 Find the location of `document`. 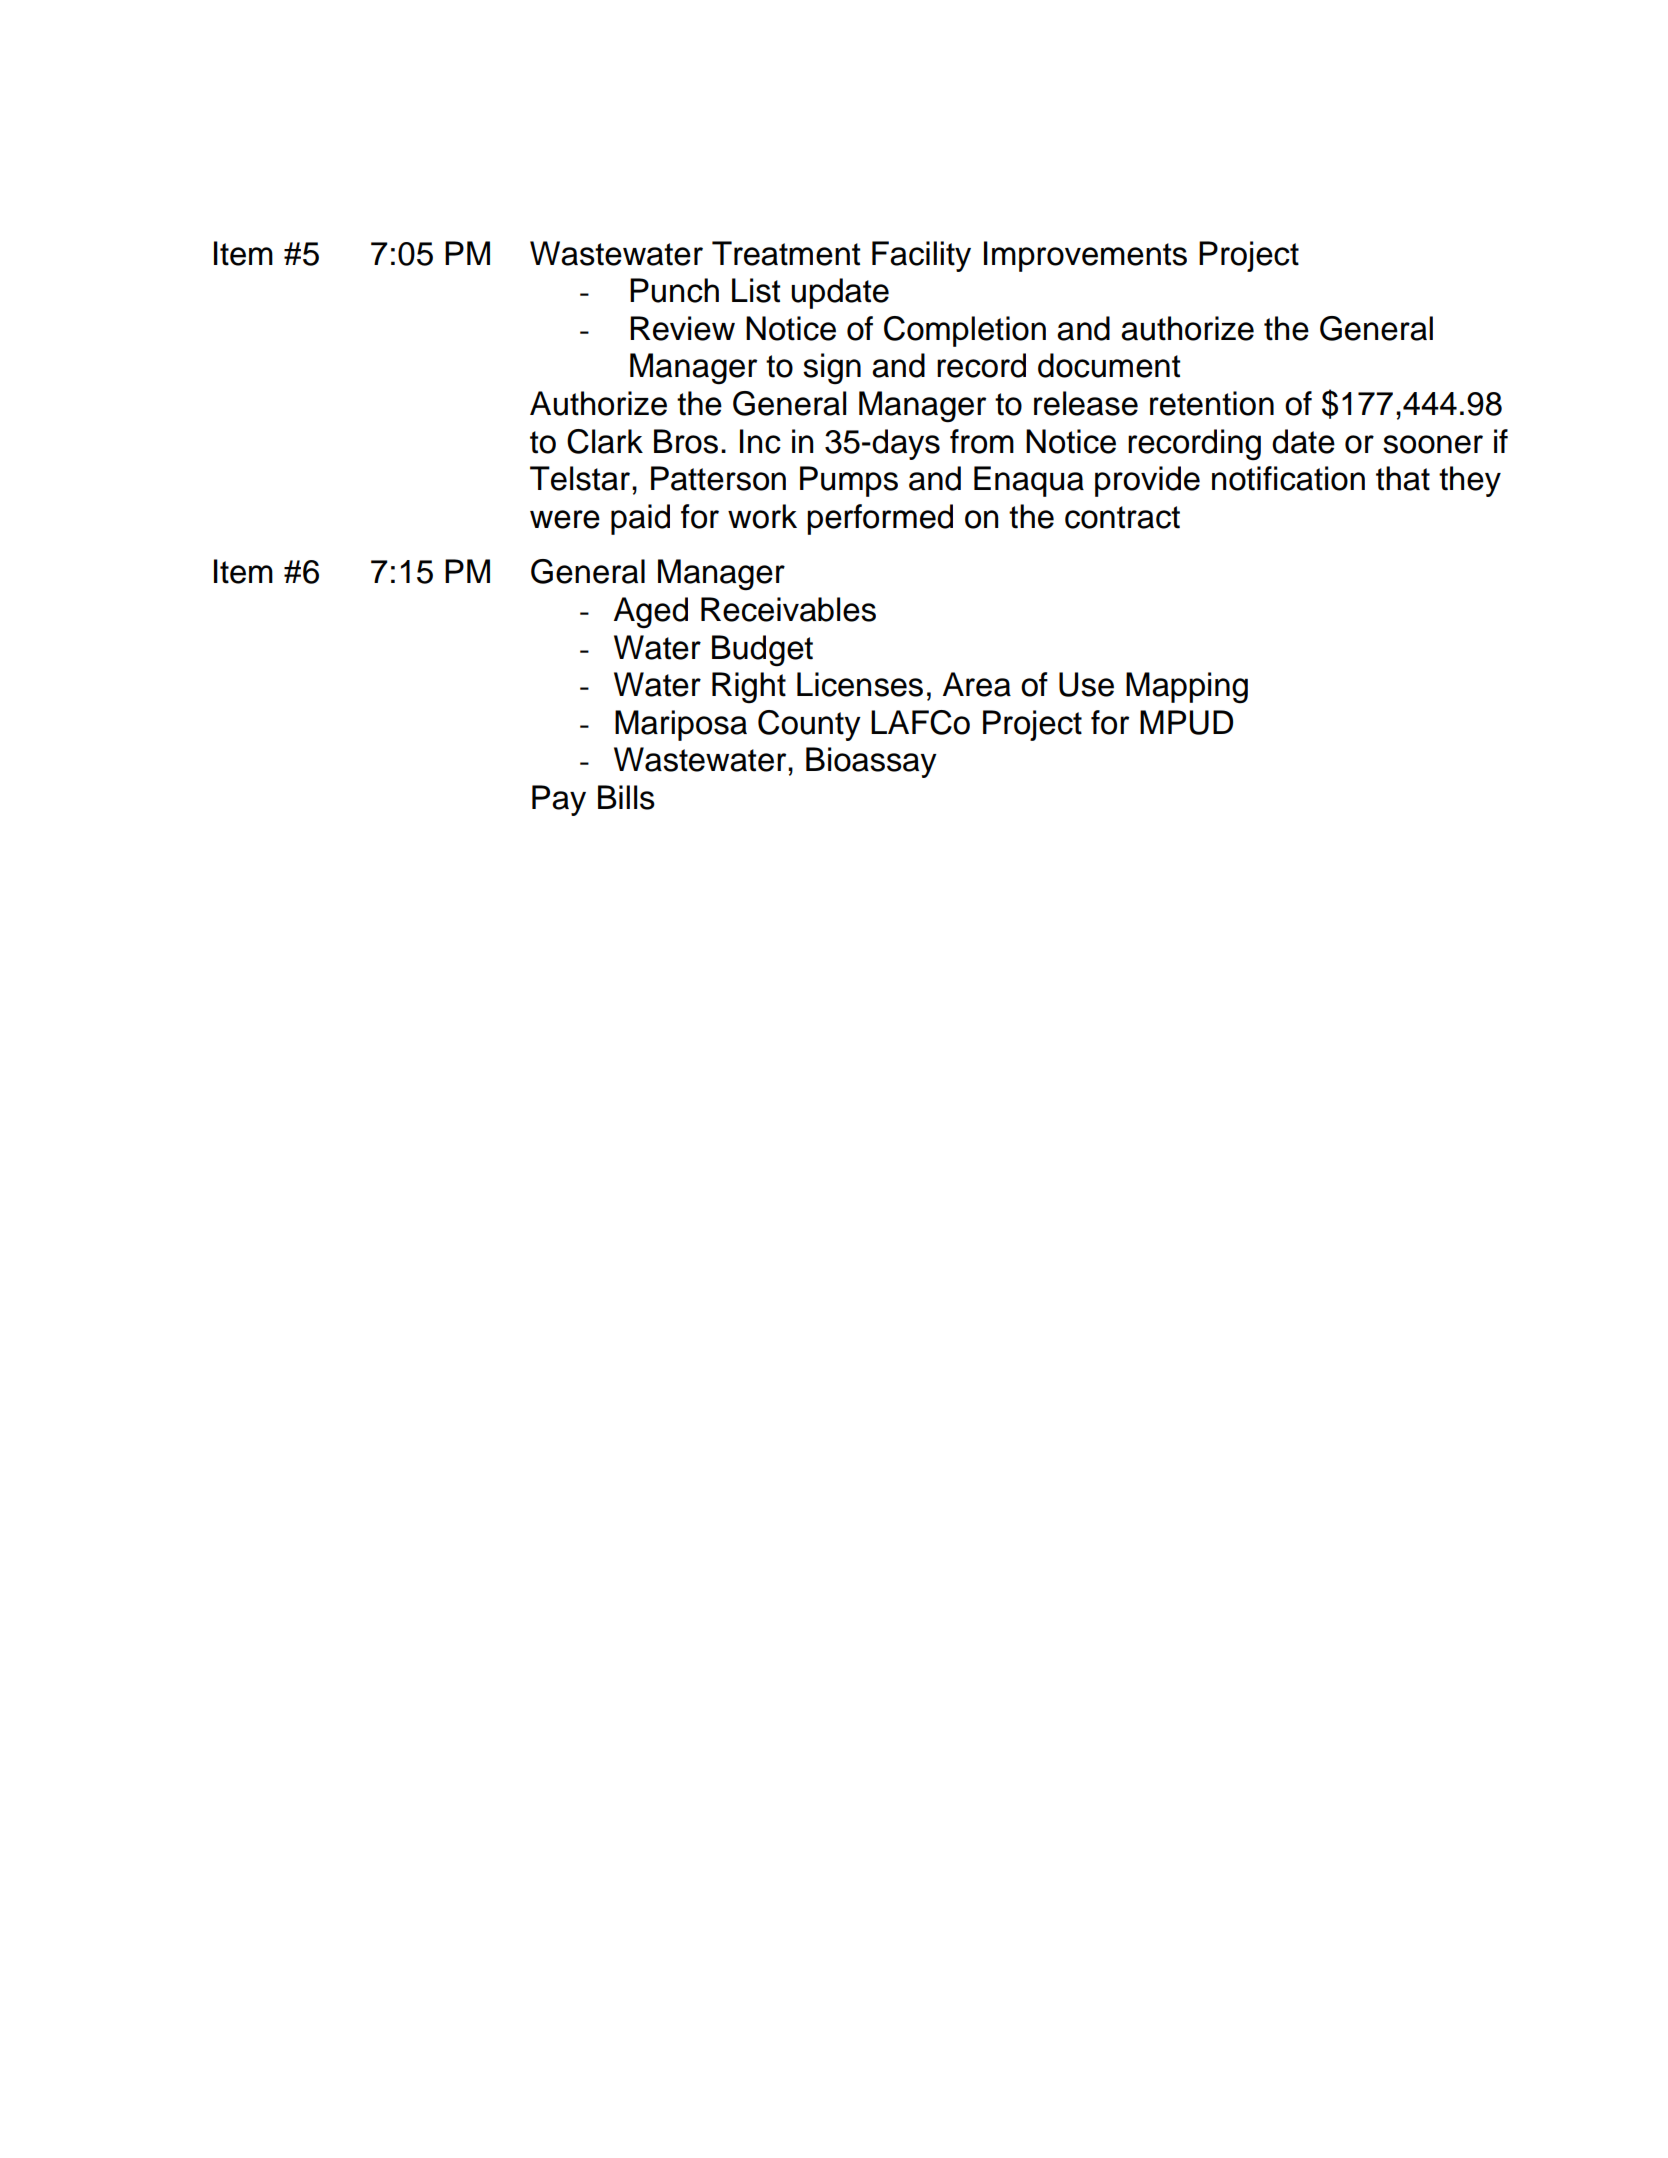

document is located at coordinates (1109, 365).
